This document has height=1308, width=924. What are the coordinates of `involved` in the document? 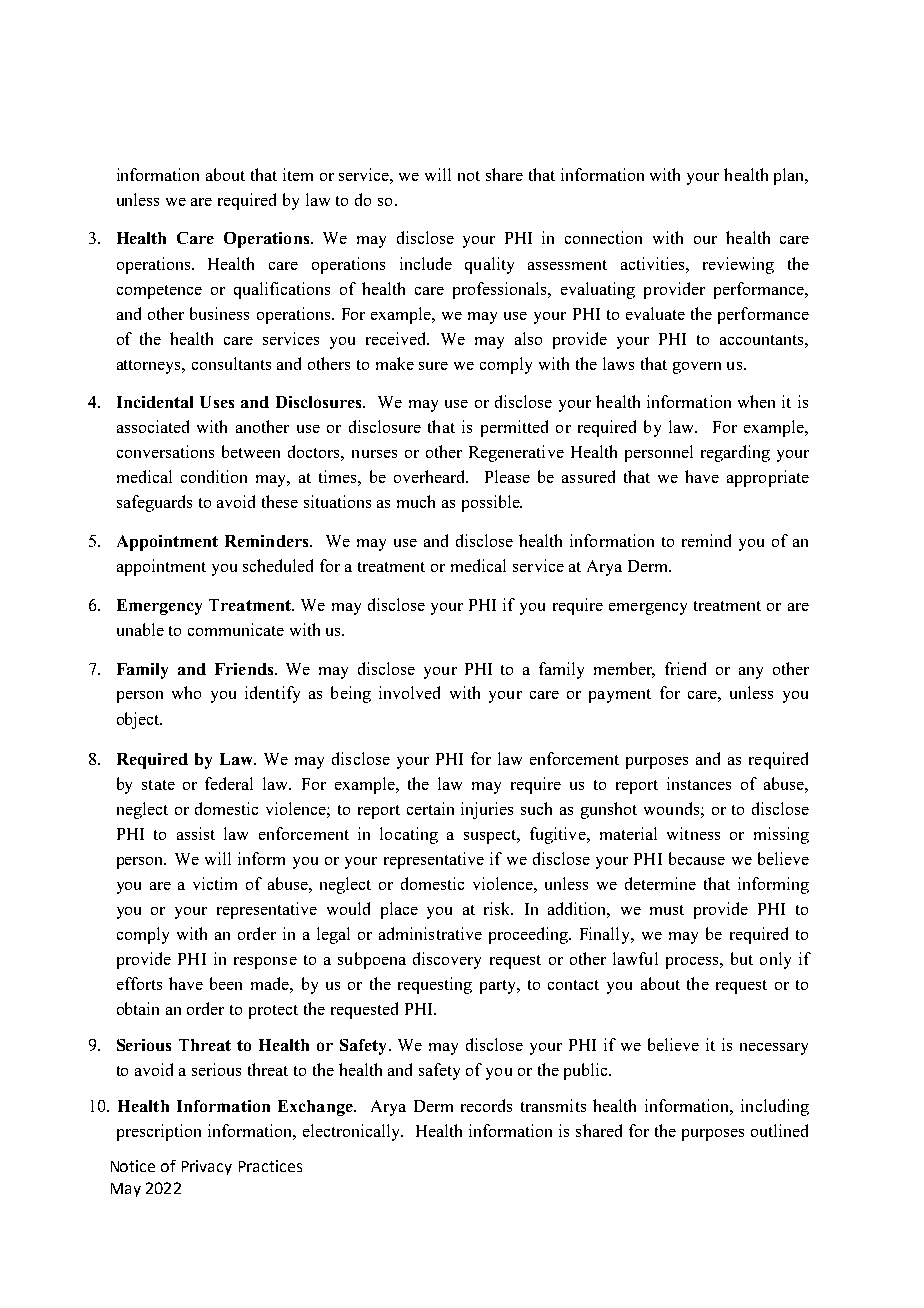 It's located at (409, 692).
